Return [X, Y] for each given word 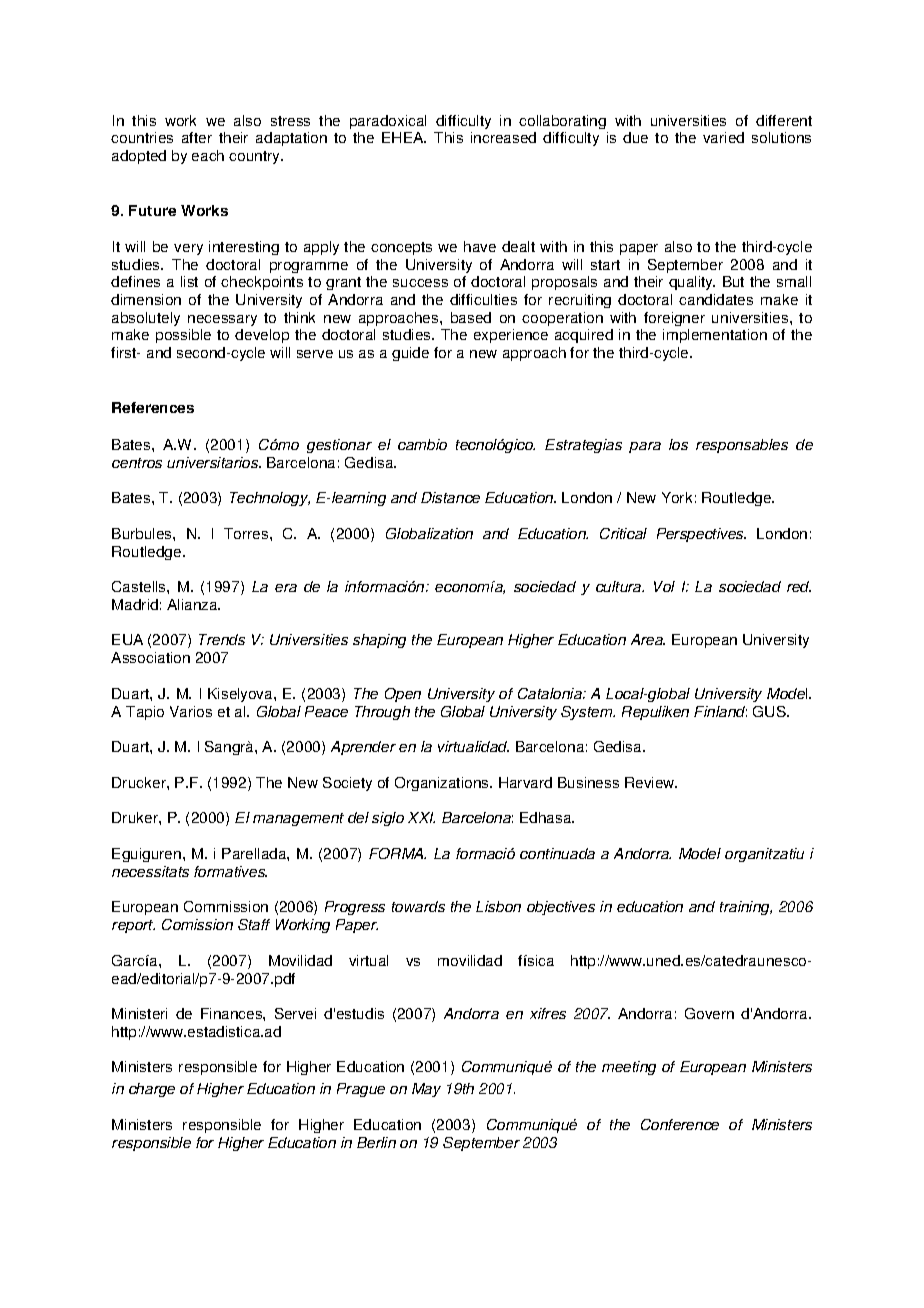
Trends [222, 639]
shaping [379, 641]
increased [503, 137]
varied [723, 137]
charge [152, 1090]
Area [648, 639]
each [208, 155]
